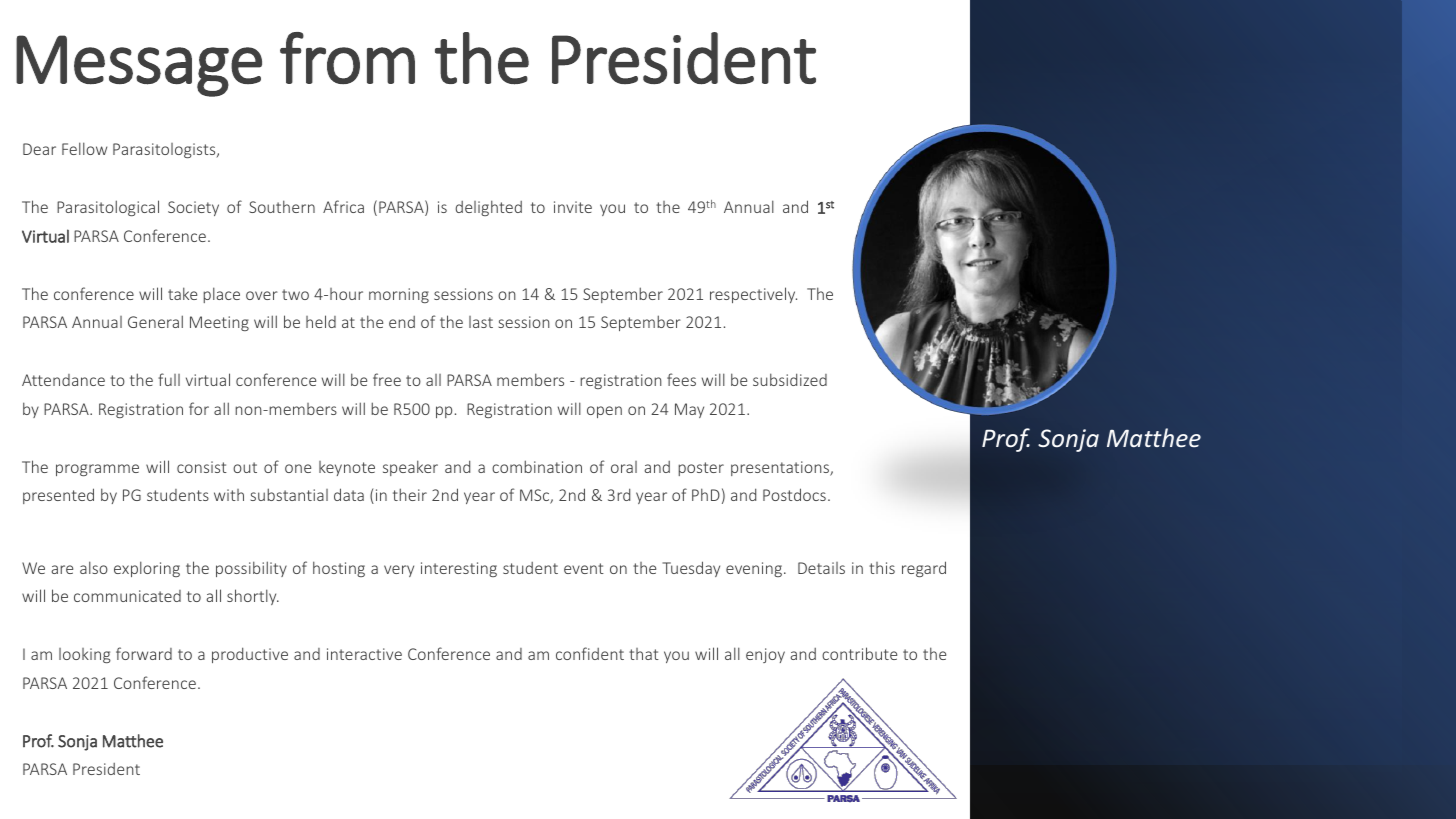 This image has width=1456, height=819. What do you see at coordinates (489, 208) in the image?
I see `delighted` at bounding box center [489, 208].
